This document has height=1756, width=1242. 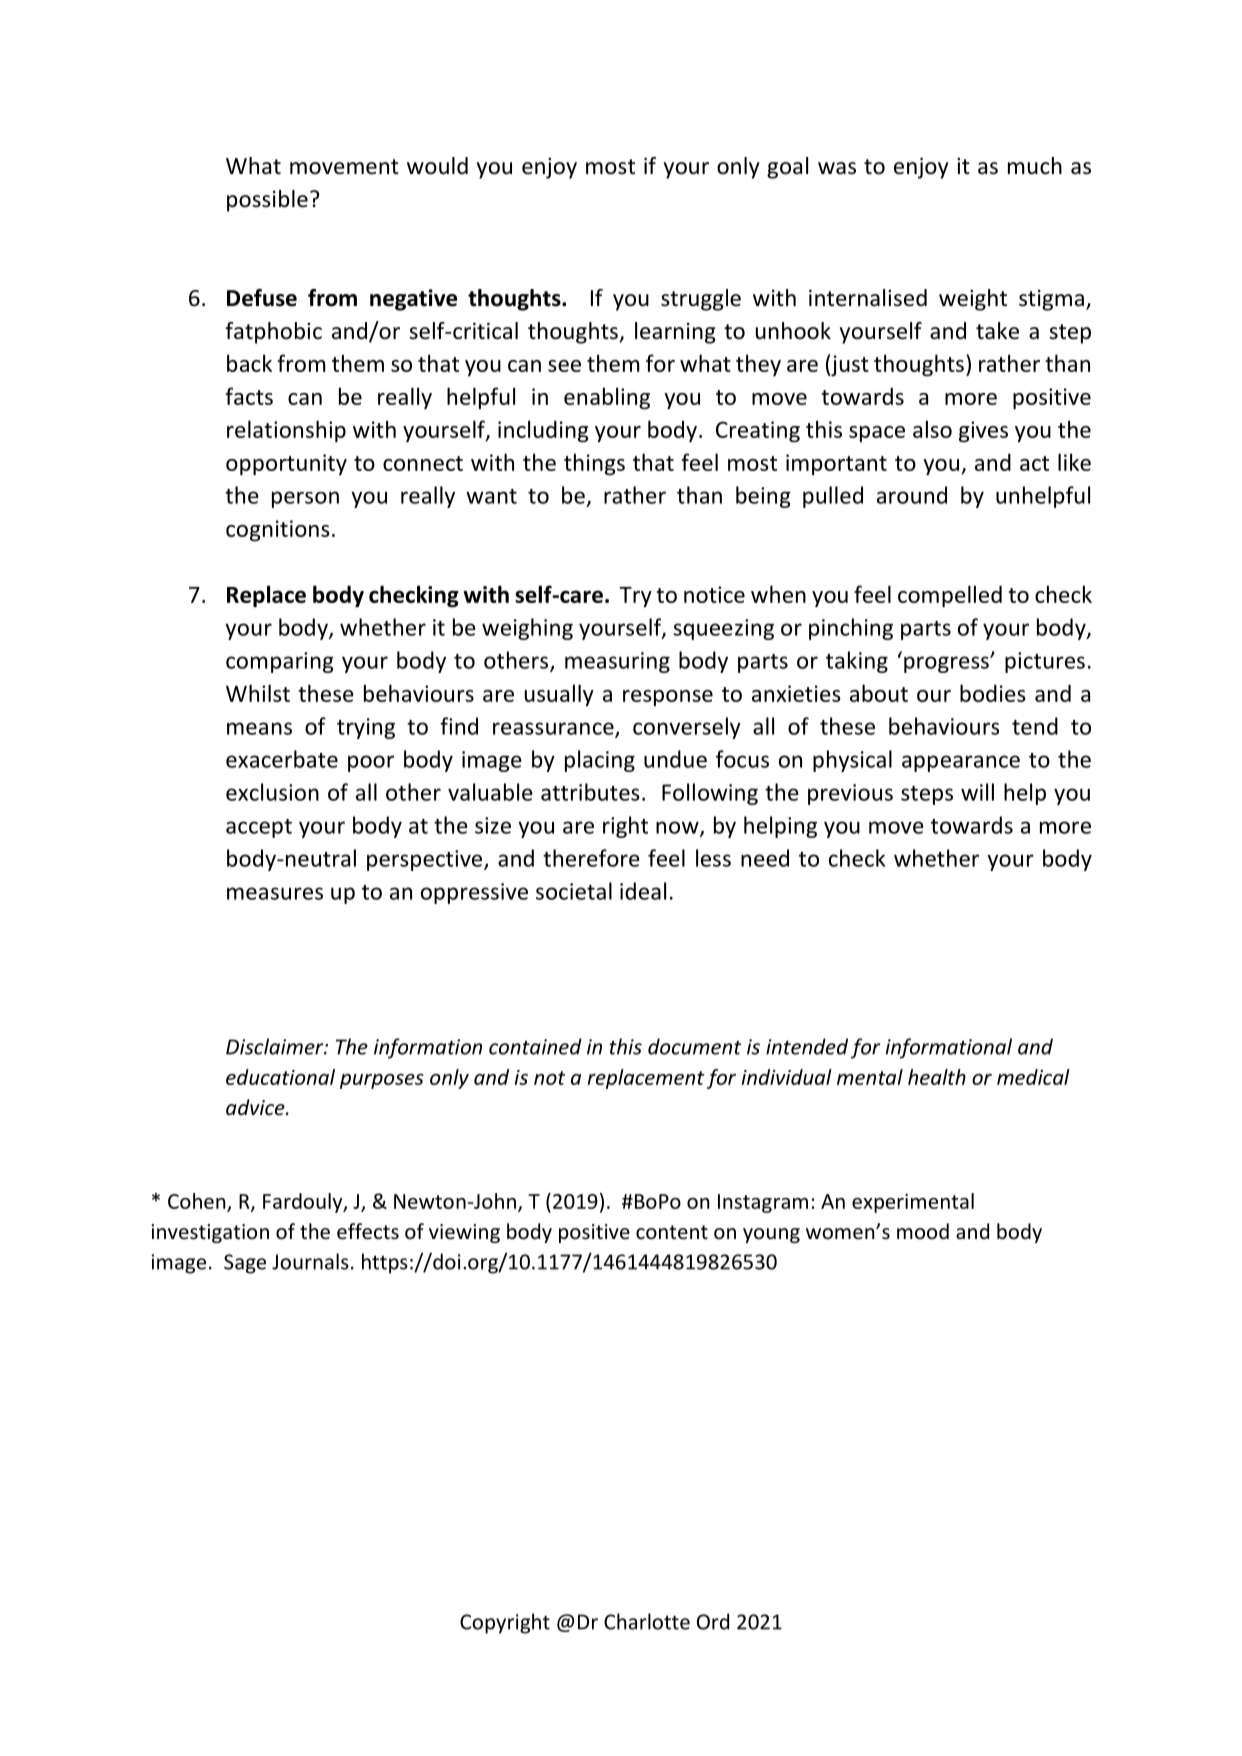 What do you see at coordinates (267, 201) in the document?
I see `possible` at bounding box center [267, 201].
